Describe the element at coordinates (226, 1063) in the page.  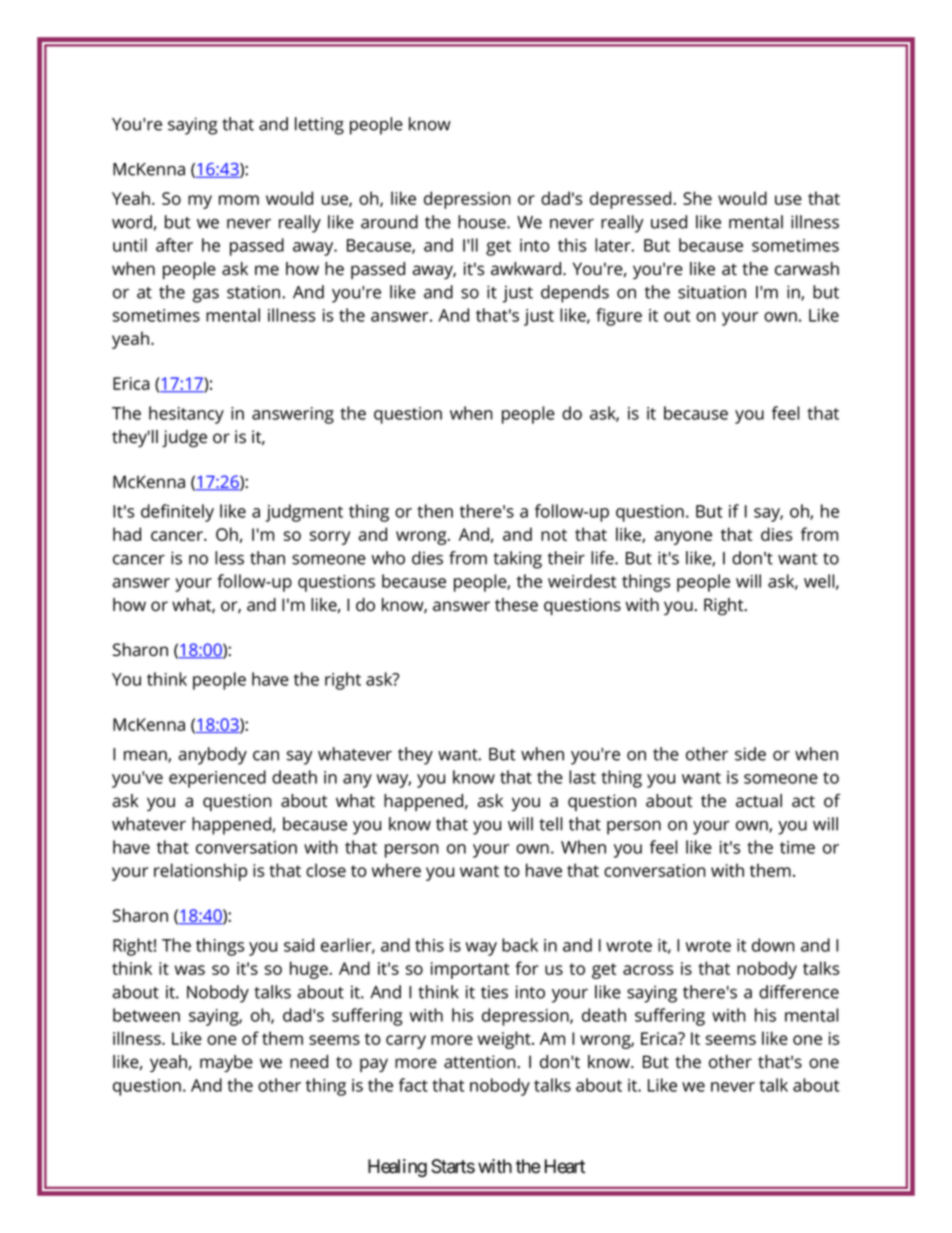
I see `maybe` at that location.
